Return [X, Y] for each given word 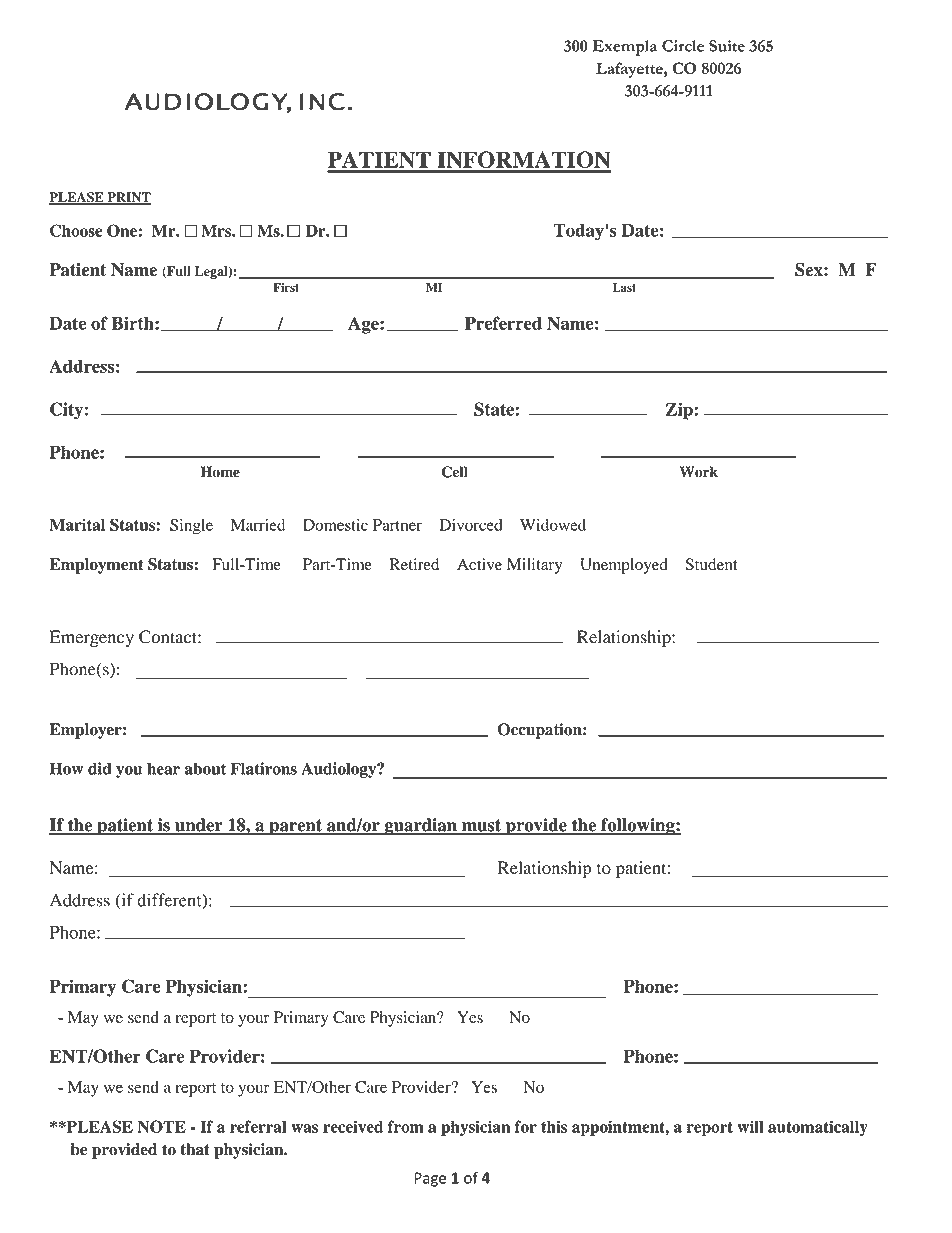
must [482, 826]
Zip [679, 411]
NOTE [162, 1126]
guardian [420, 827]
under [199, 826]
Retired [414, 564]
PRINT [128, 198]
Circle [683, 46]
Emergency [92, 638]
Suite [727, 46]
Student [711, 564]
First [286, 287]
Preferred [503, 323]
